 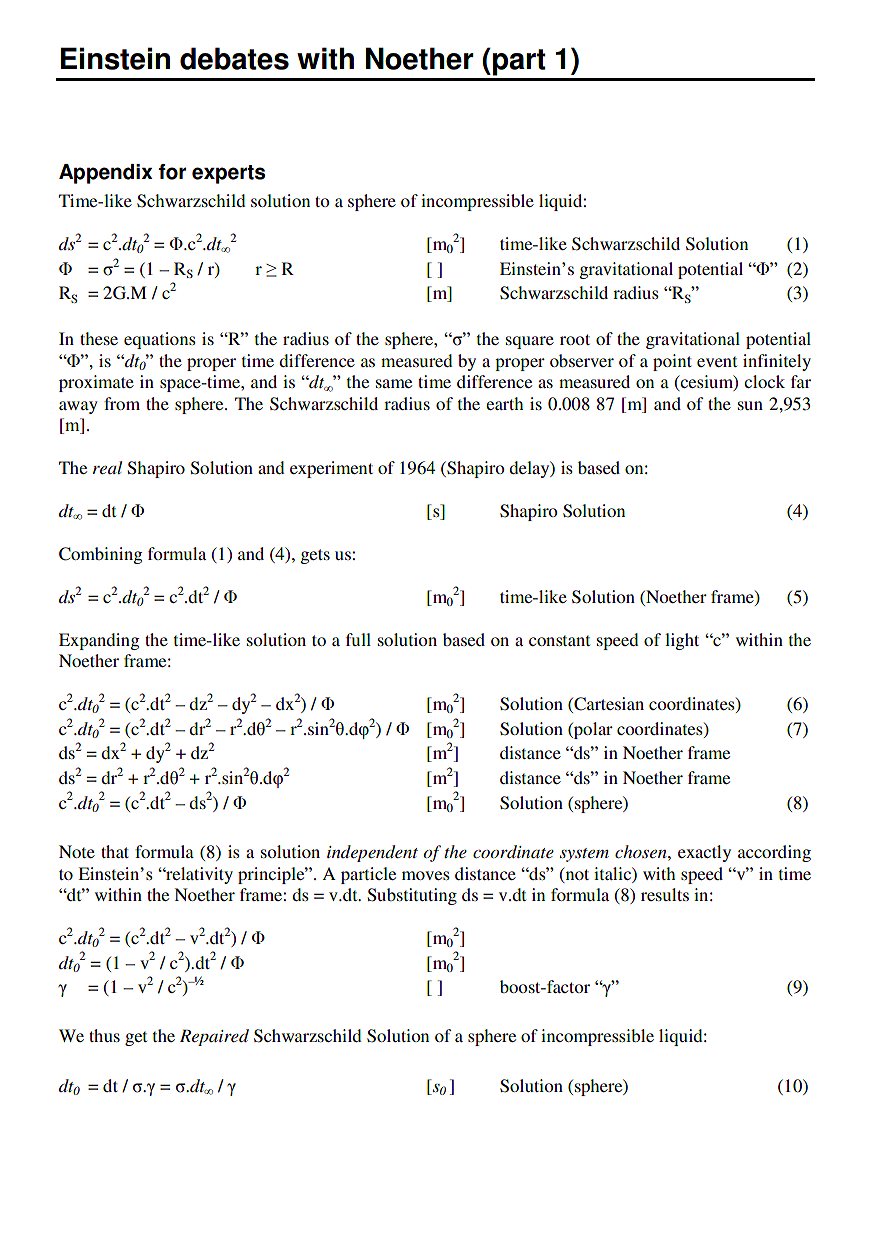 What do you see at coordinates (214, 1037) in the screenshot?
I see `Repaired` at bounding box center [214, 1037].
